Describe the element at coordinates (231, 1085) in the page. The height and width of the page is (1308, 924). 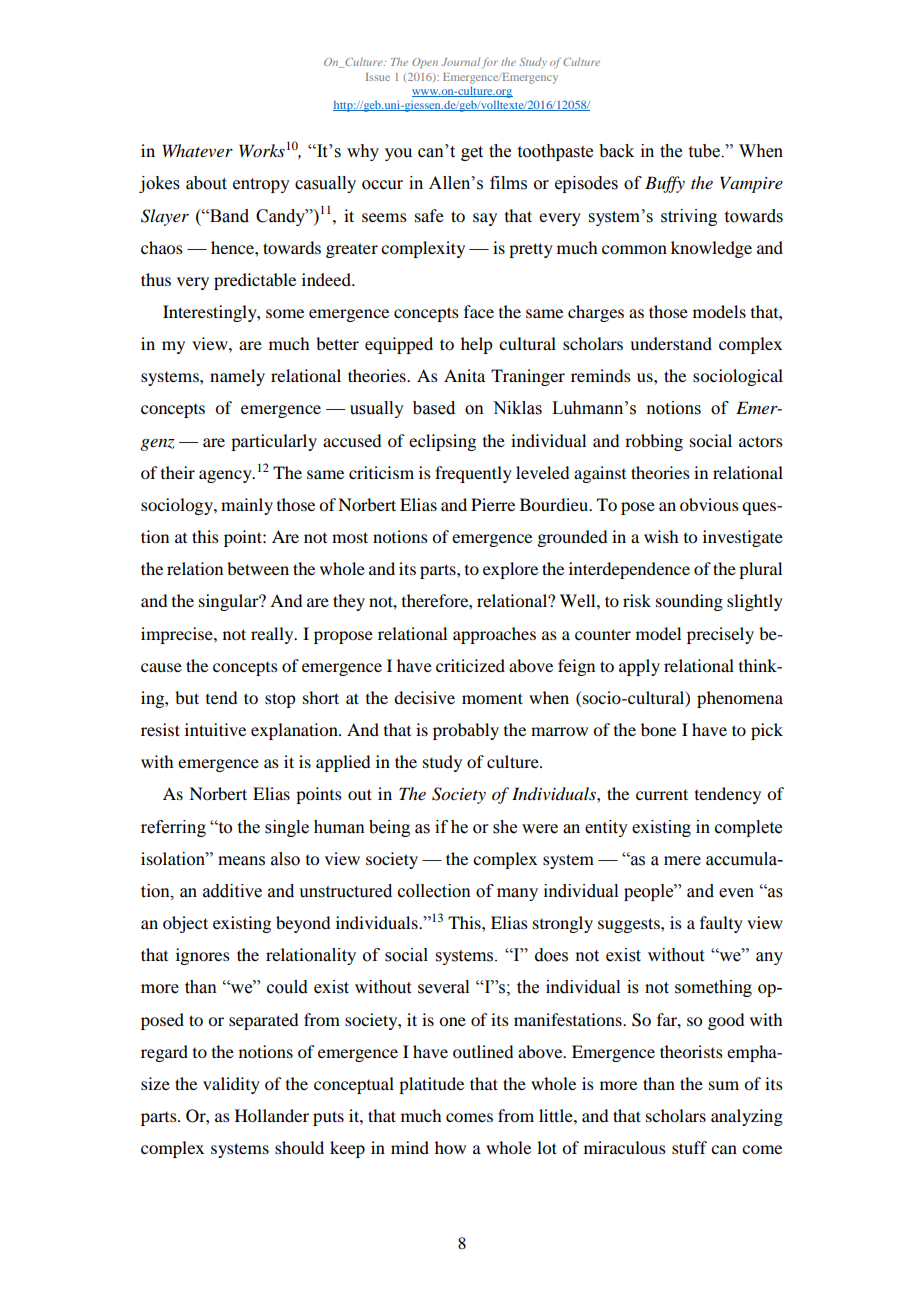
I see `validity` at that location.
